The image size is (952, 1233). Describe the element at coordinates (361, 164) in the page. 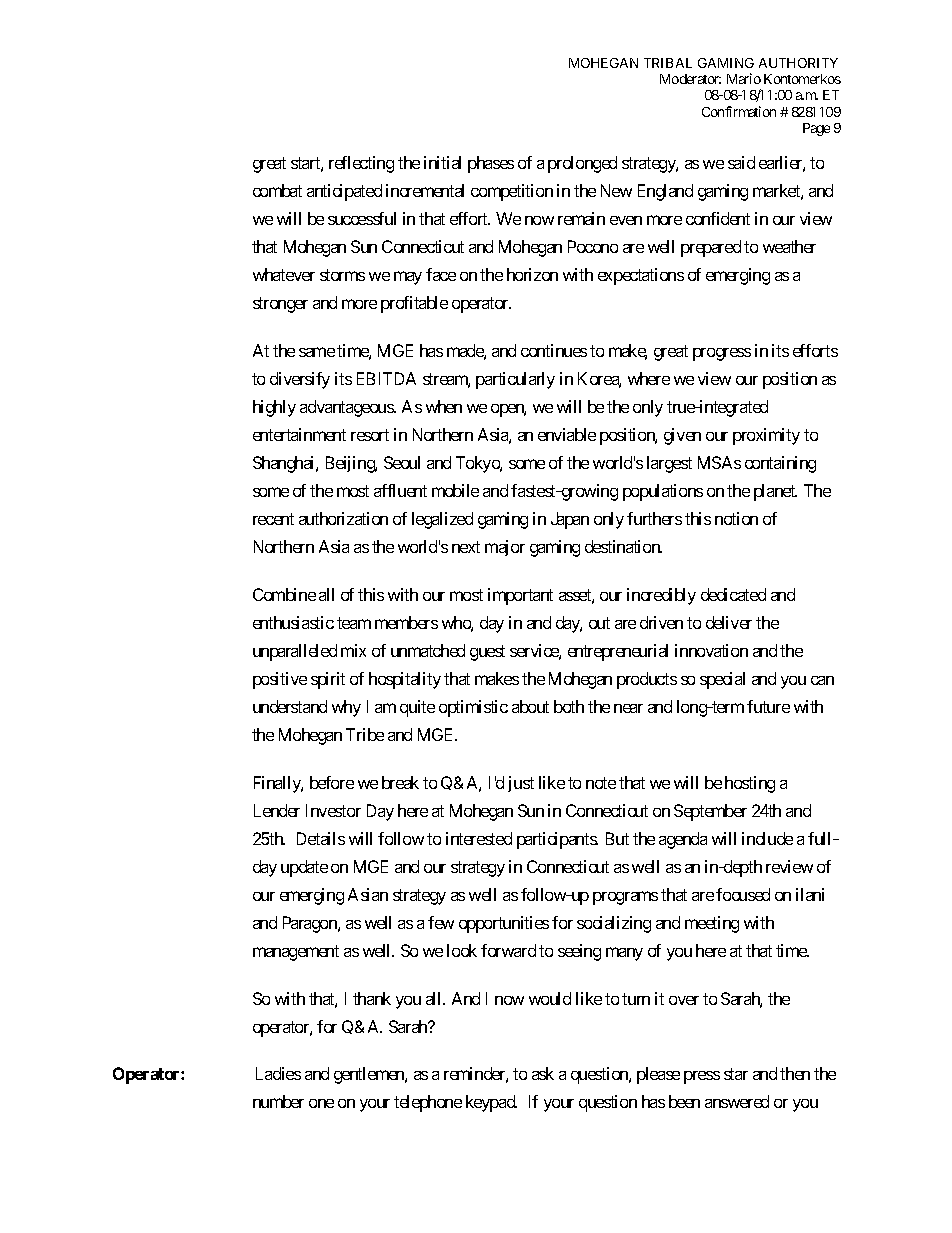

I see `reflecting` at that location.
